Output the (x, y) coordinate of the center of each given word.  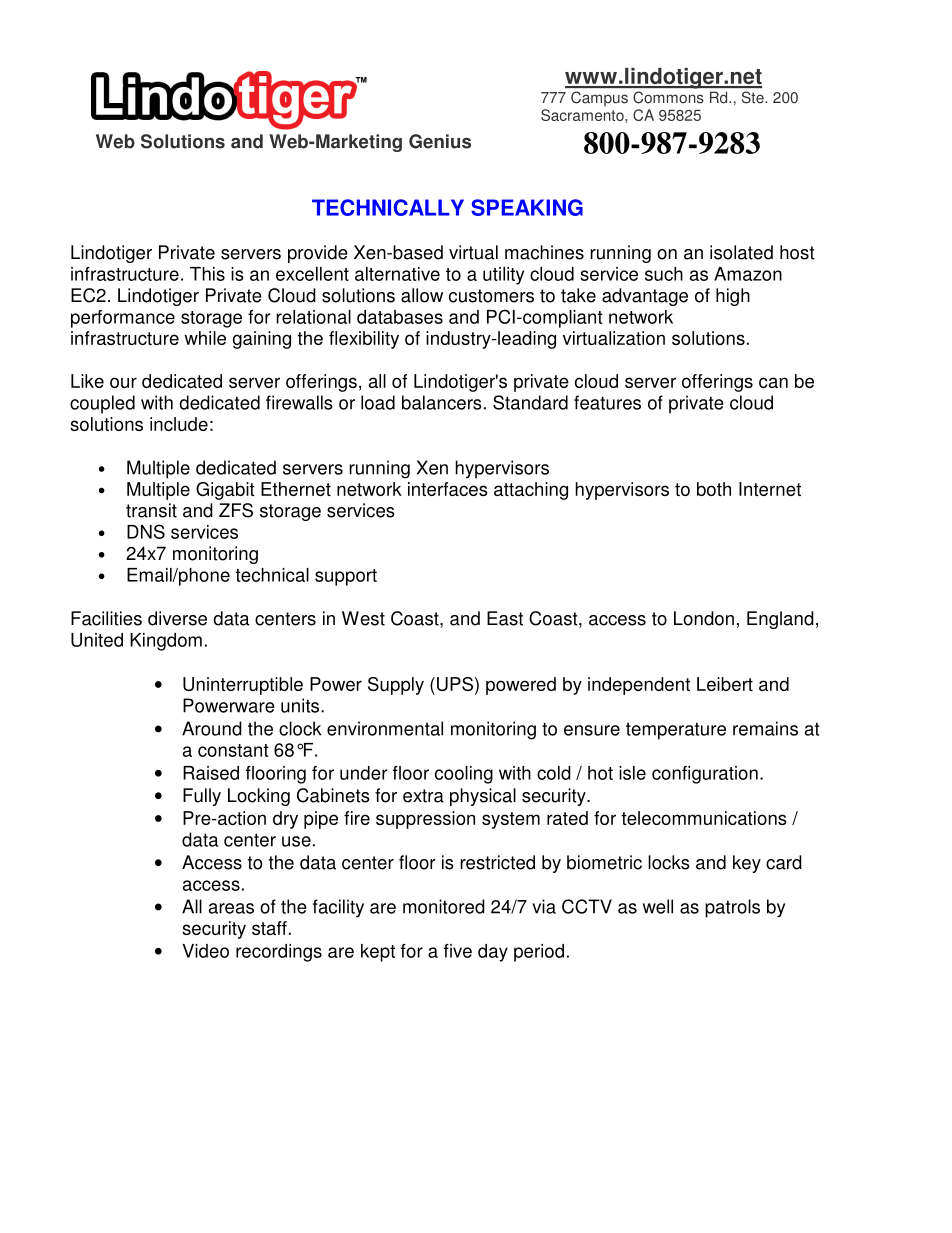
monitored (444, 906)
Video (205, 951)
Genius (440, 141)
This (207, 274)
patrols (732, 908)
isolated (741, 252)
